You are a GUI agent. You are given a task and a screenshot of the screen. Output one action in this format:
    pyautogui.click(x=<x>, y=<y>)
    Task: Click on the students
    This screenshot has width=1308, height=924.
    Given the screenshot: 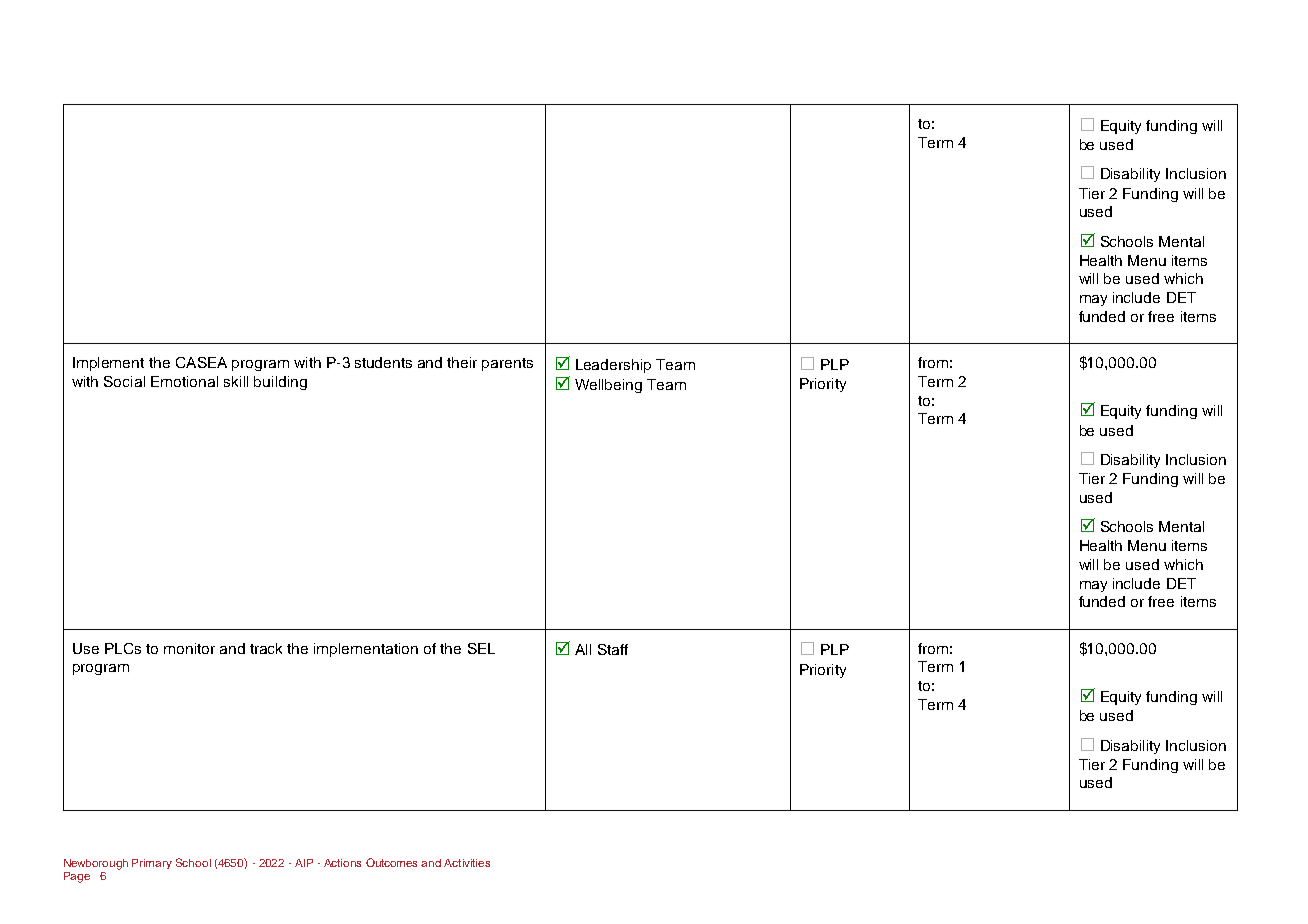 What is the action you would take?
    pyautogui.click(x=383, y=362)
